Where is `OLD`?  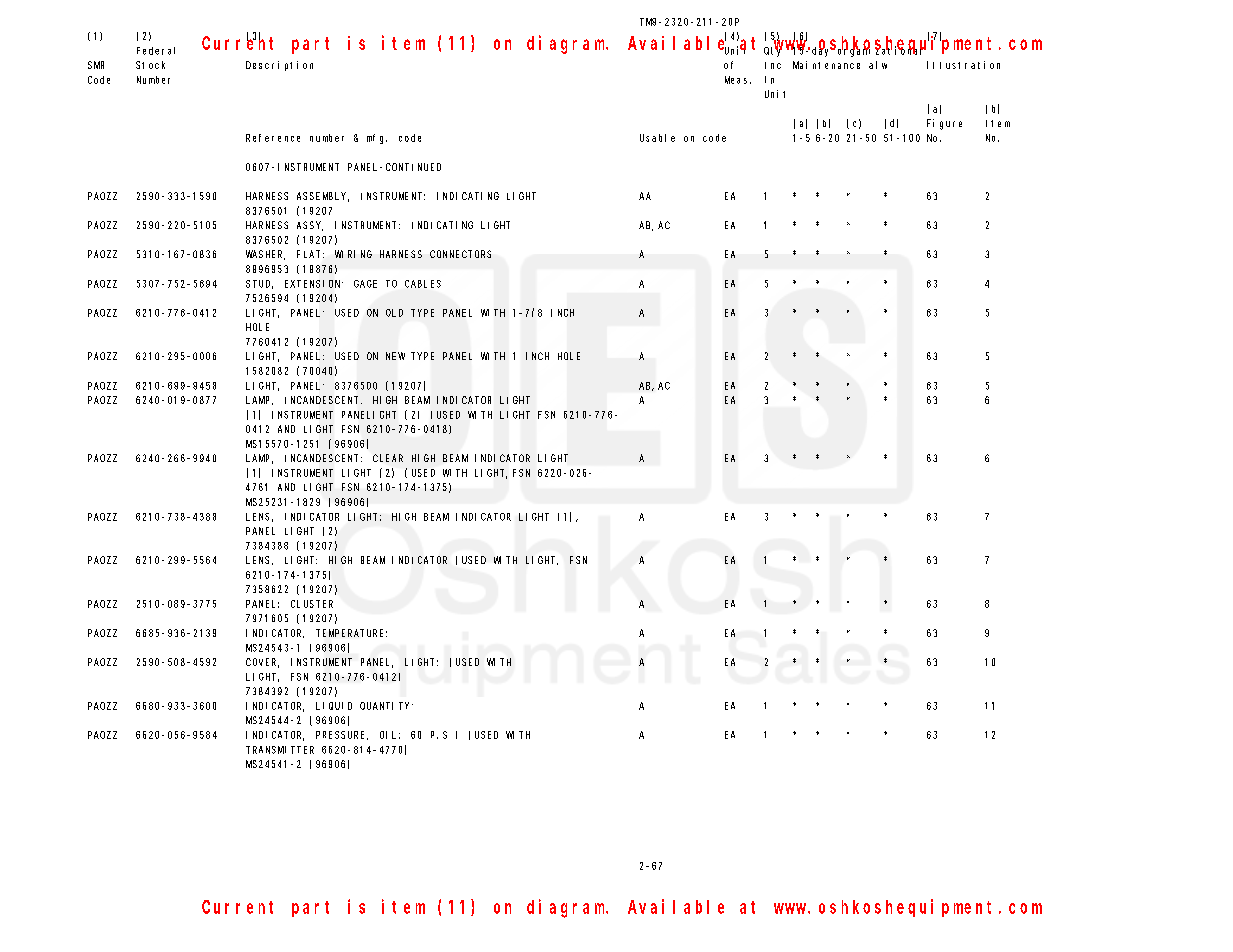 OLD is located at coordinates (394, 313).
